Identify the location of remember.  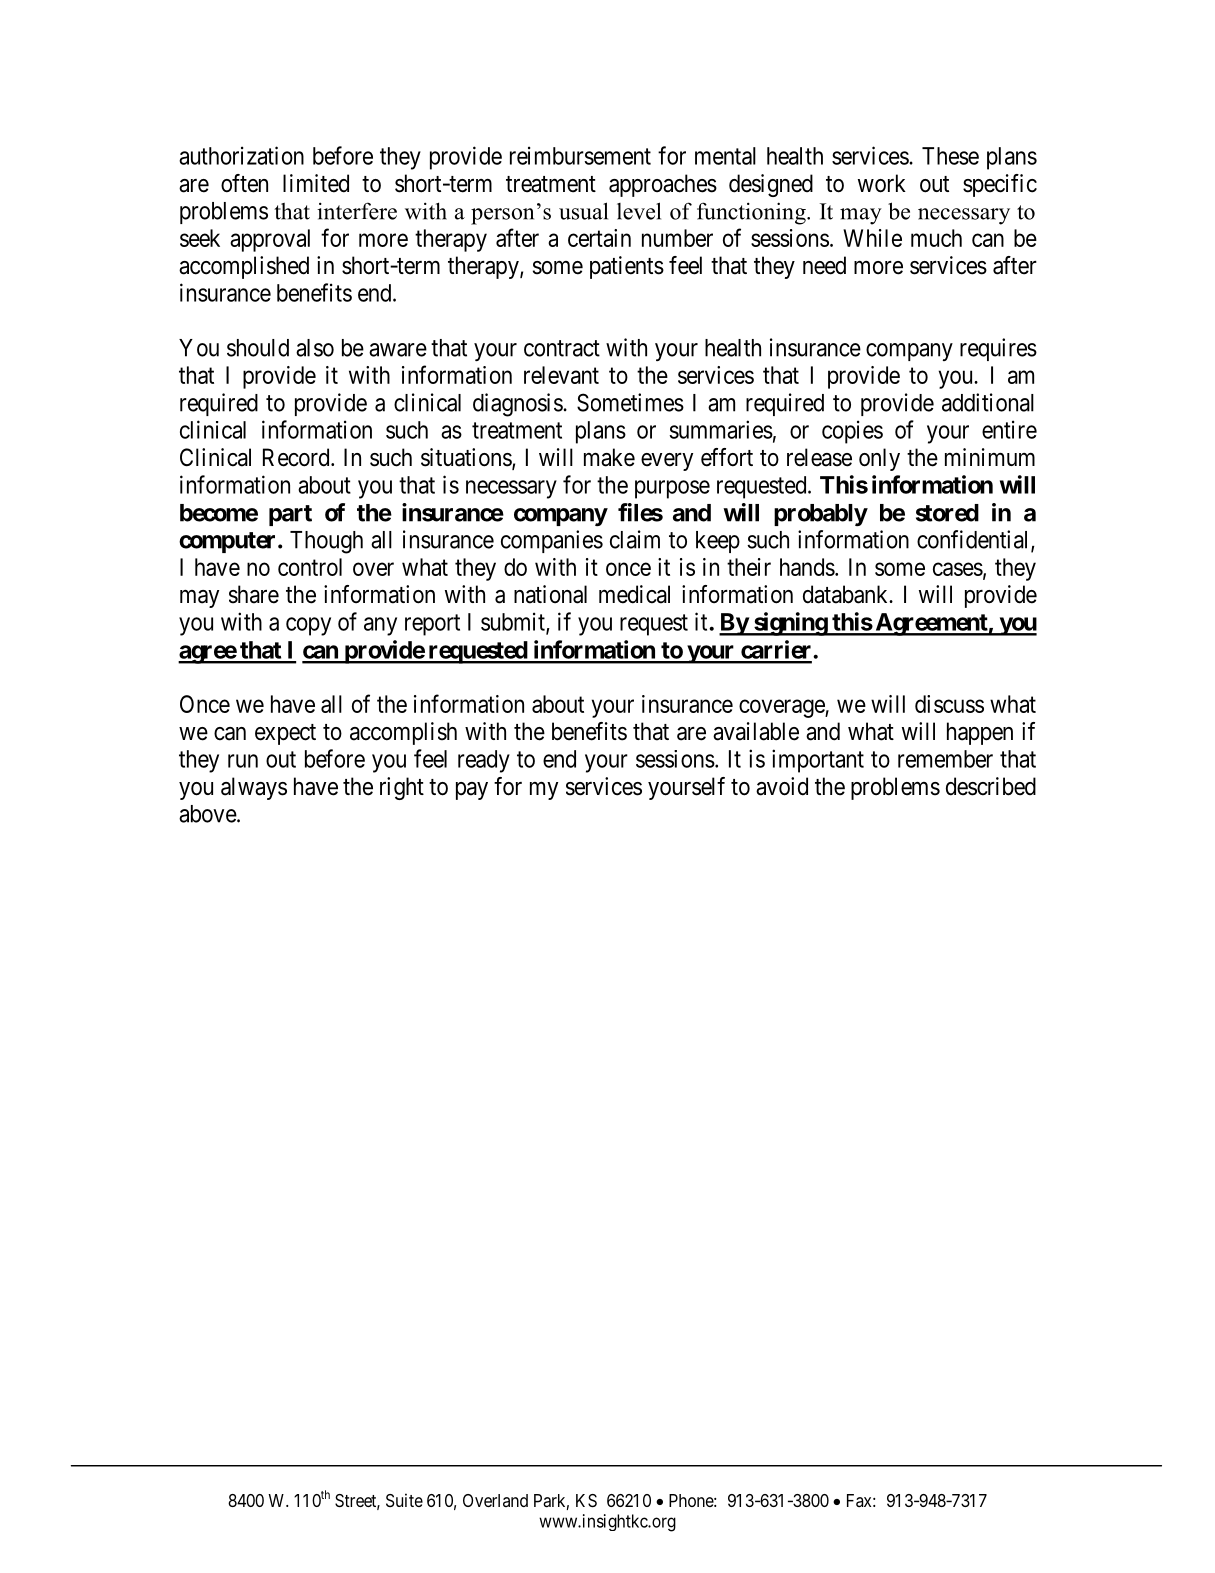
(945, 759).
